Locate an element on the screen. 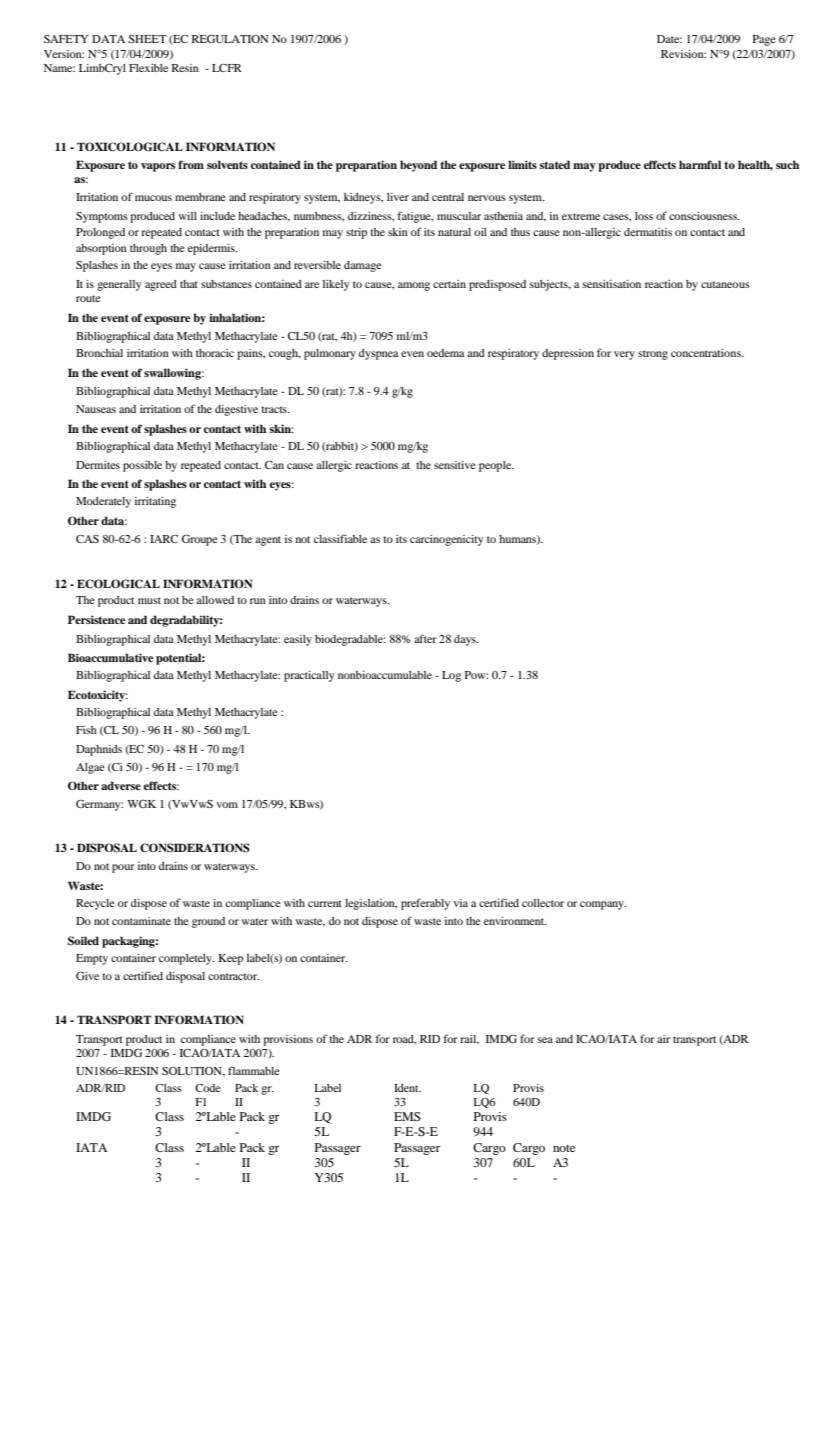 Image resolution: width=840 pixels, height=1432 pixels. oedema is located at coordinates (445, 353).
